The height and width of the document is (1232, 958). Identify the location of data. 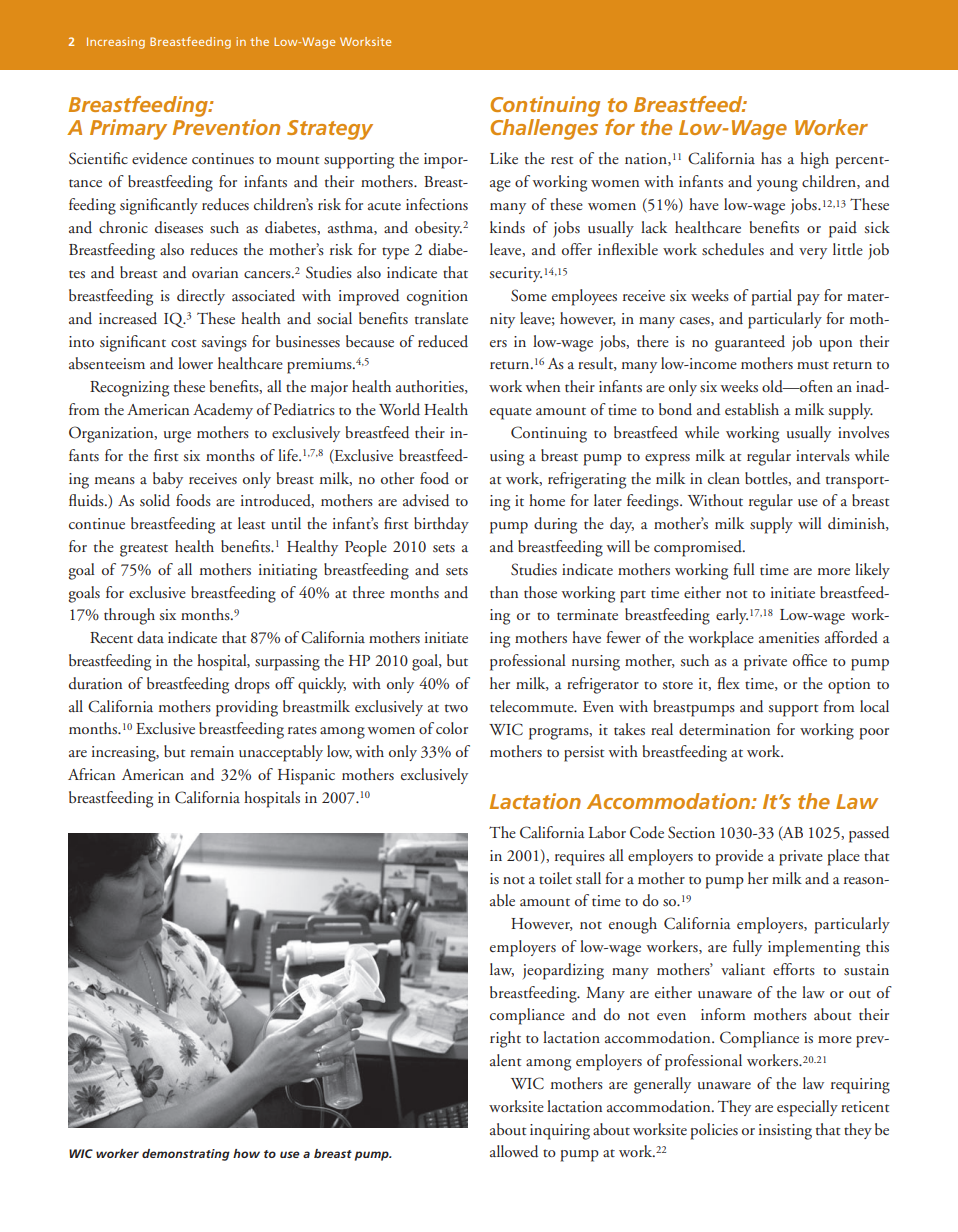
(150, 637).
